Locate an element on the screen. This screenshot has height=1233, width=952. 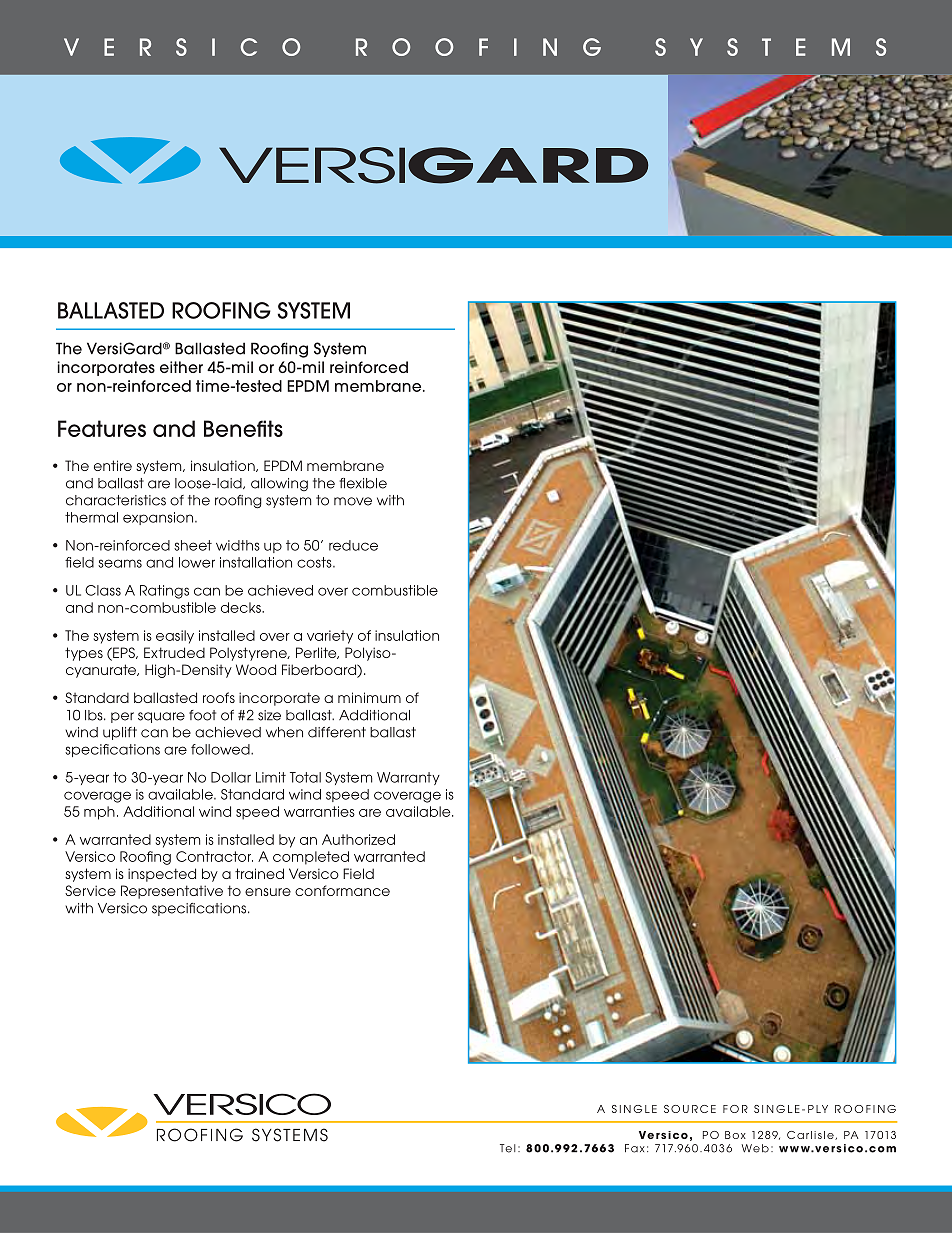
uplift is located at coordinates (120, 733).
